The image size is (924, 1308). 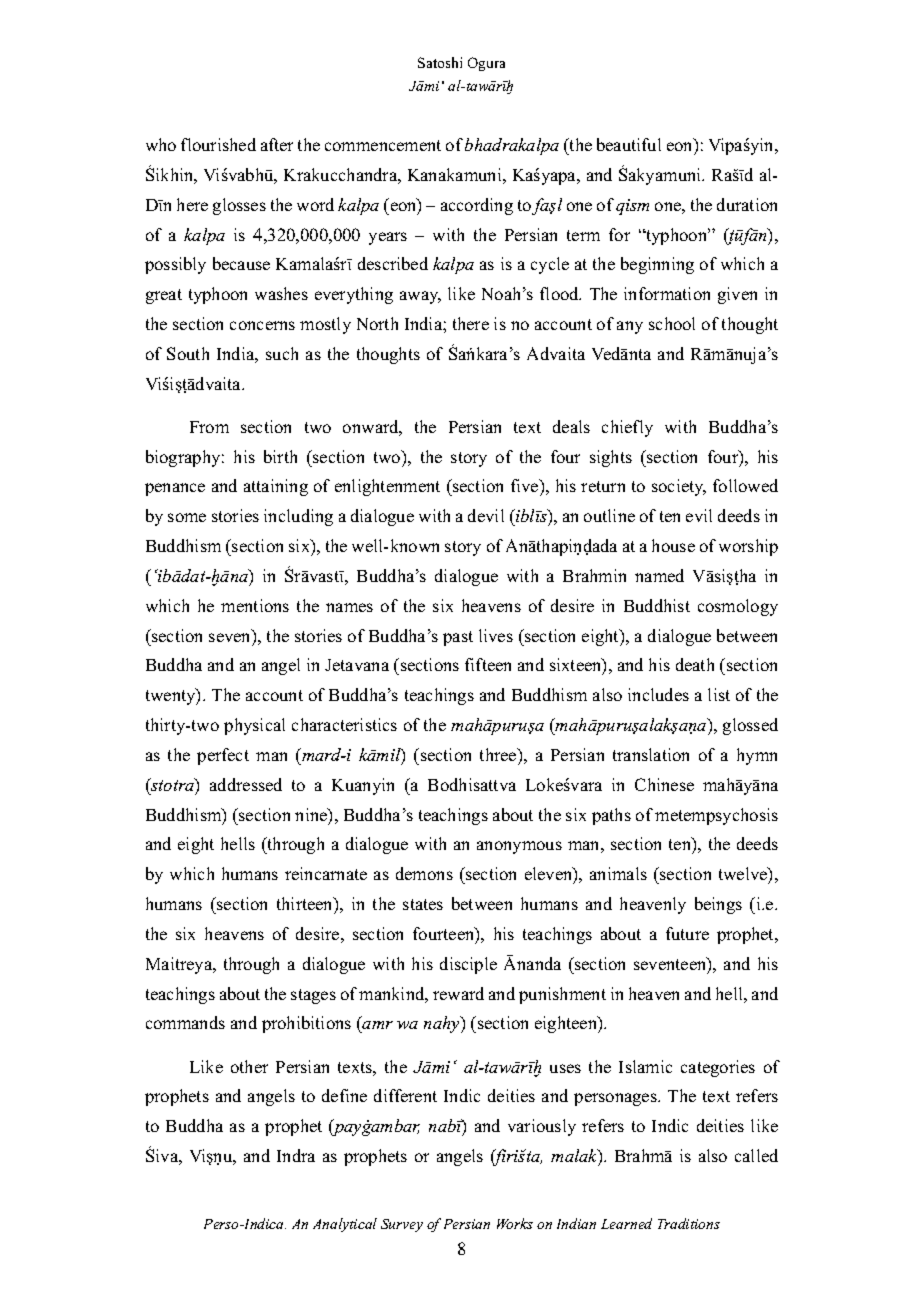 I want to click on South, so click(x=188, y=353).
